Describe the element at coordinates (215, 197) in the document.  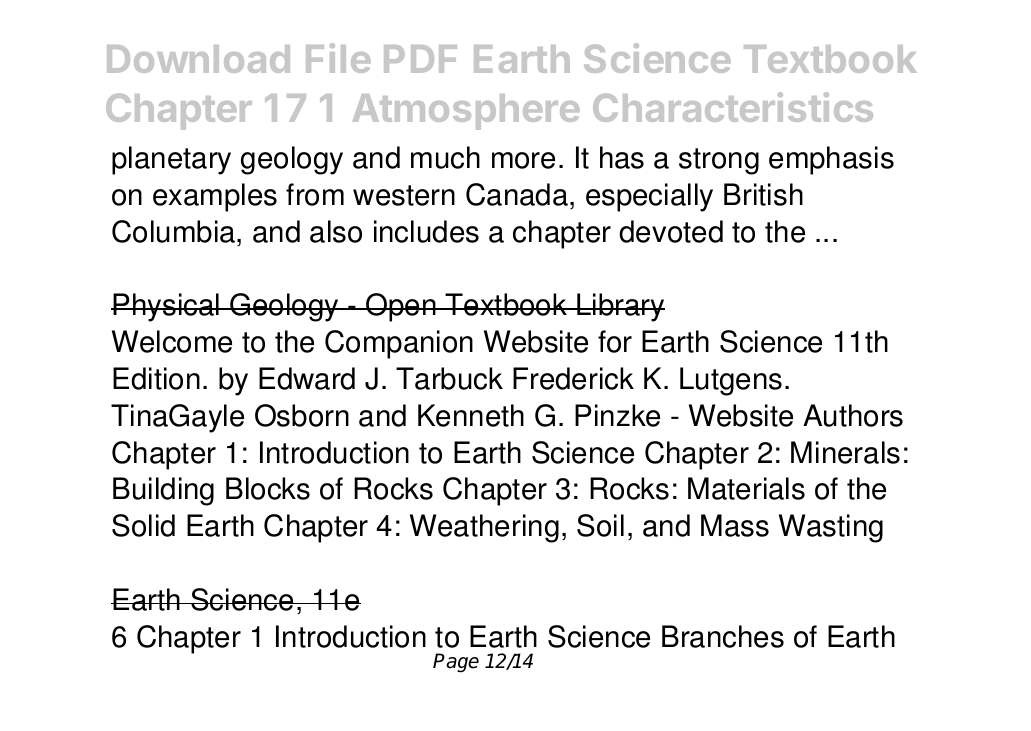
I see `examples` at that location.
